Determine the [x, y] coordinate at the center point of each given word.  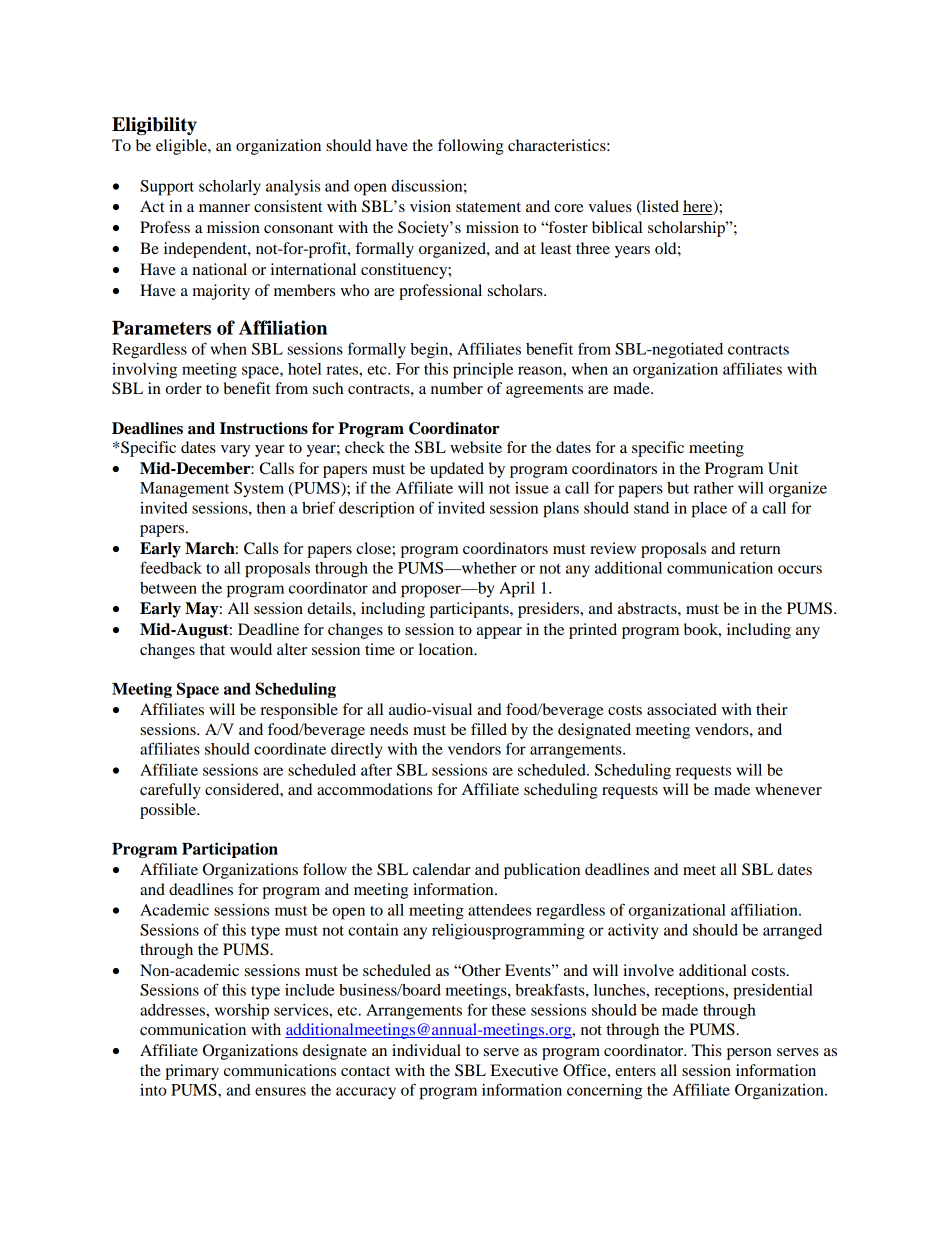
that [212, 649]
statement [488, 207]
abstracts [648, 608]
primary [192, 1072]
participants [470, 610]
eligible [182, 147]
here [699, 207]
